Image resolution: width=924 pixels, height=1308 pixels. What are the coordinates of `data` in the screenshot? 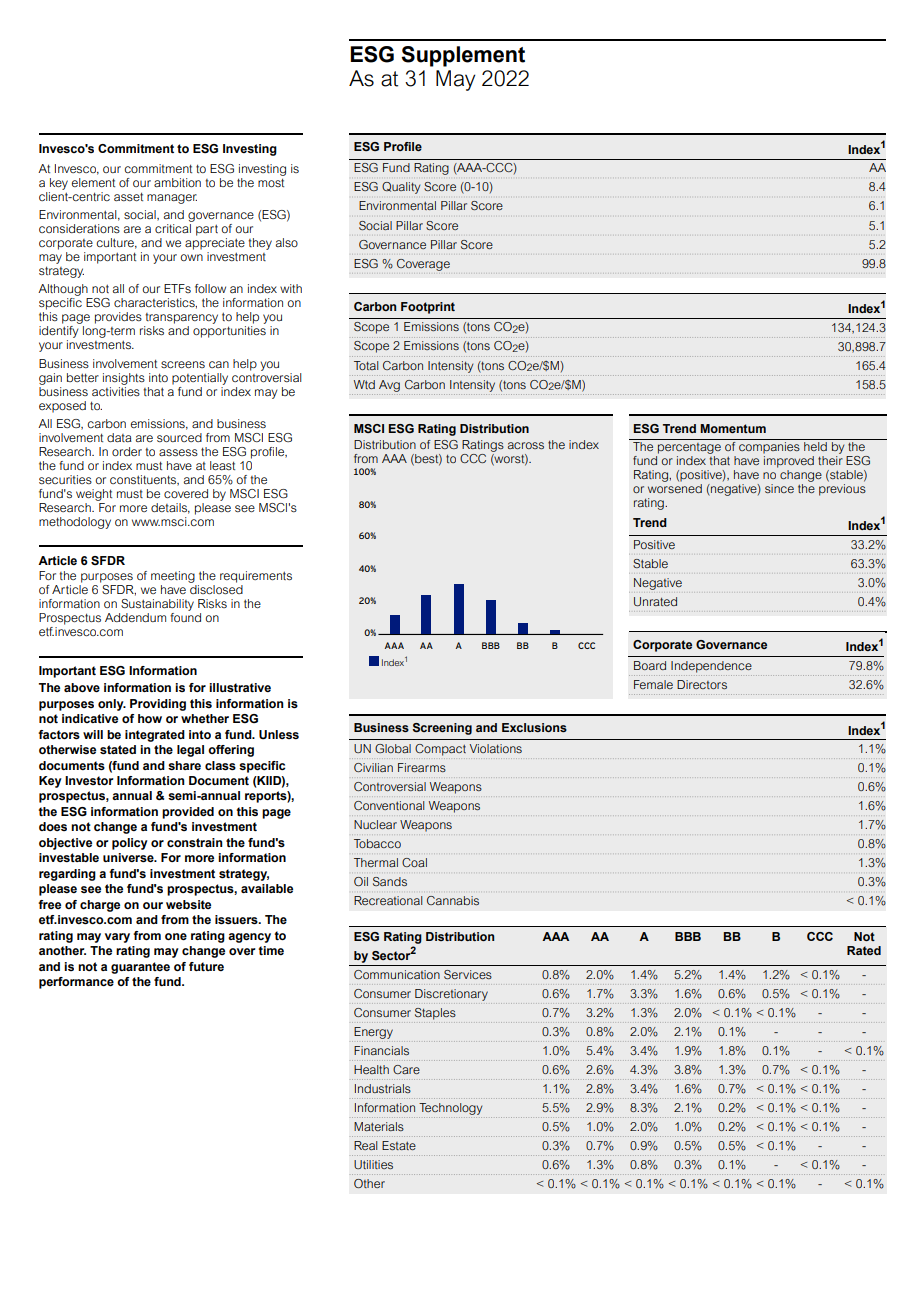 It's located at (119, 437).
